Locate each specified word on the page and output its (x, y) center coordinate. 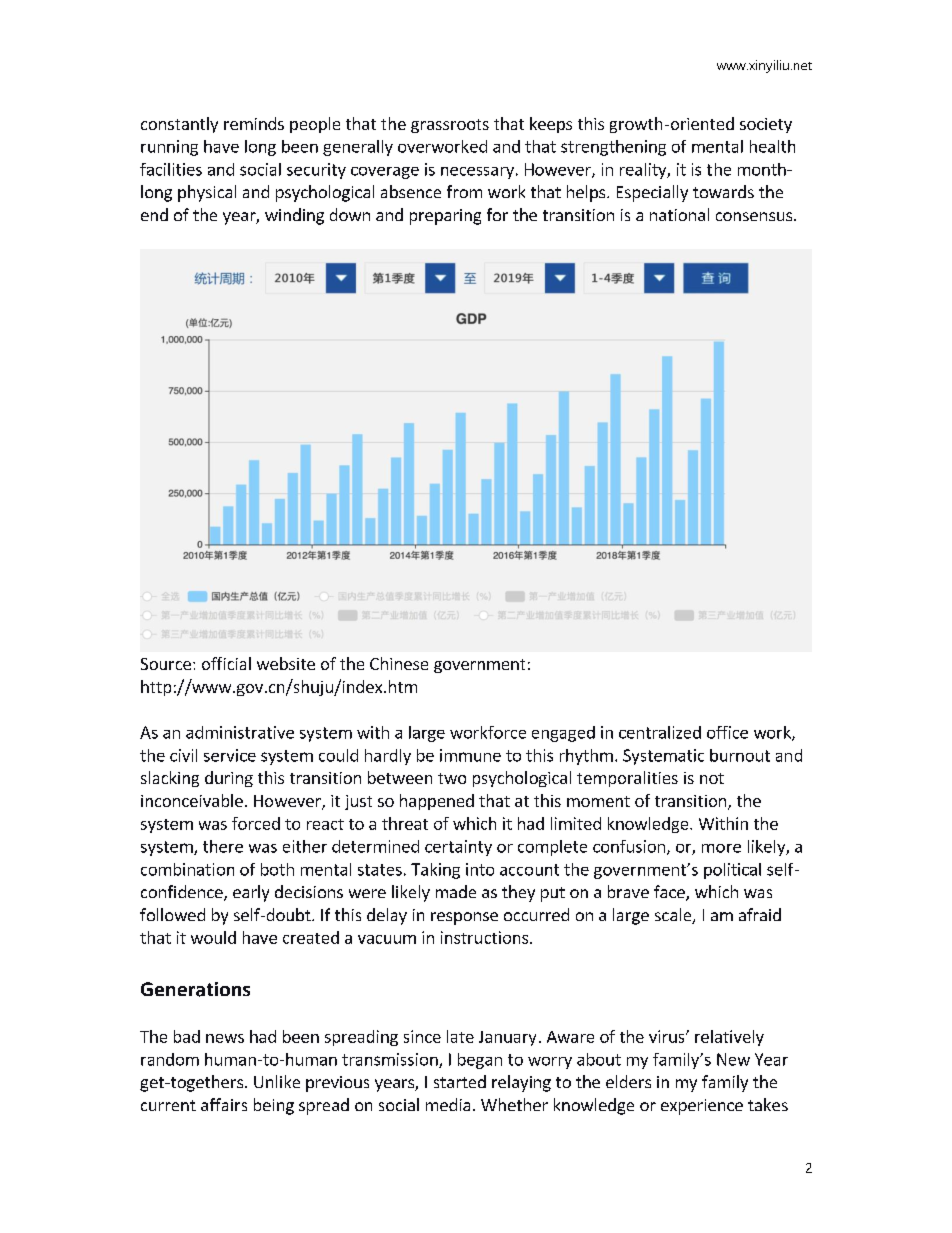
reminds (254, 123)
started (460, 1081)
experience (702, 1107)
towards (723, 191)
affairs (224, 1104)
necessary (477, 173)
